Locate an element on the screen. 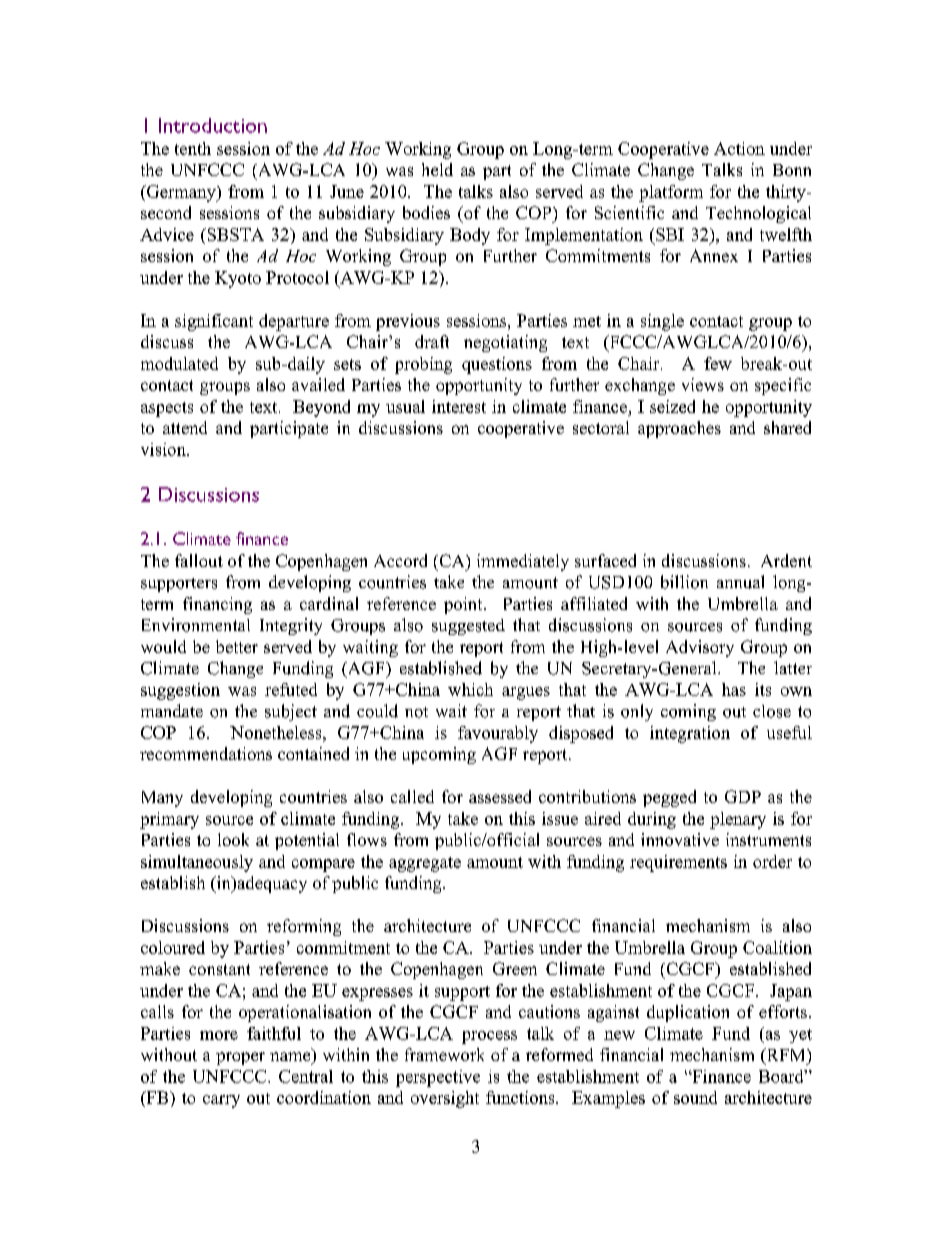 The height and width of the screenshot is (1233, 952). framework is located at coordinates (444, 1054).
